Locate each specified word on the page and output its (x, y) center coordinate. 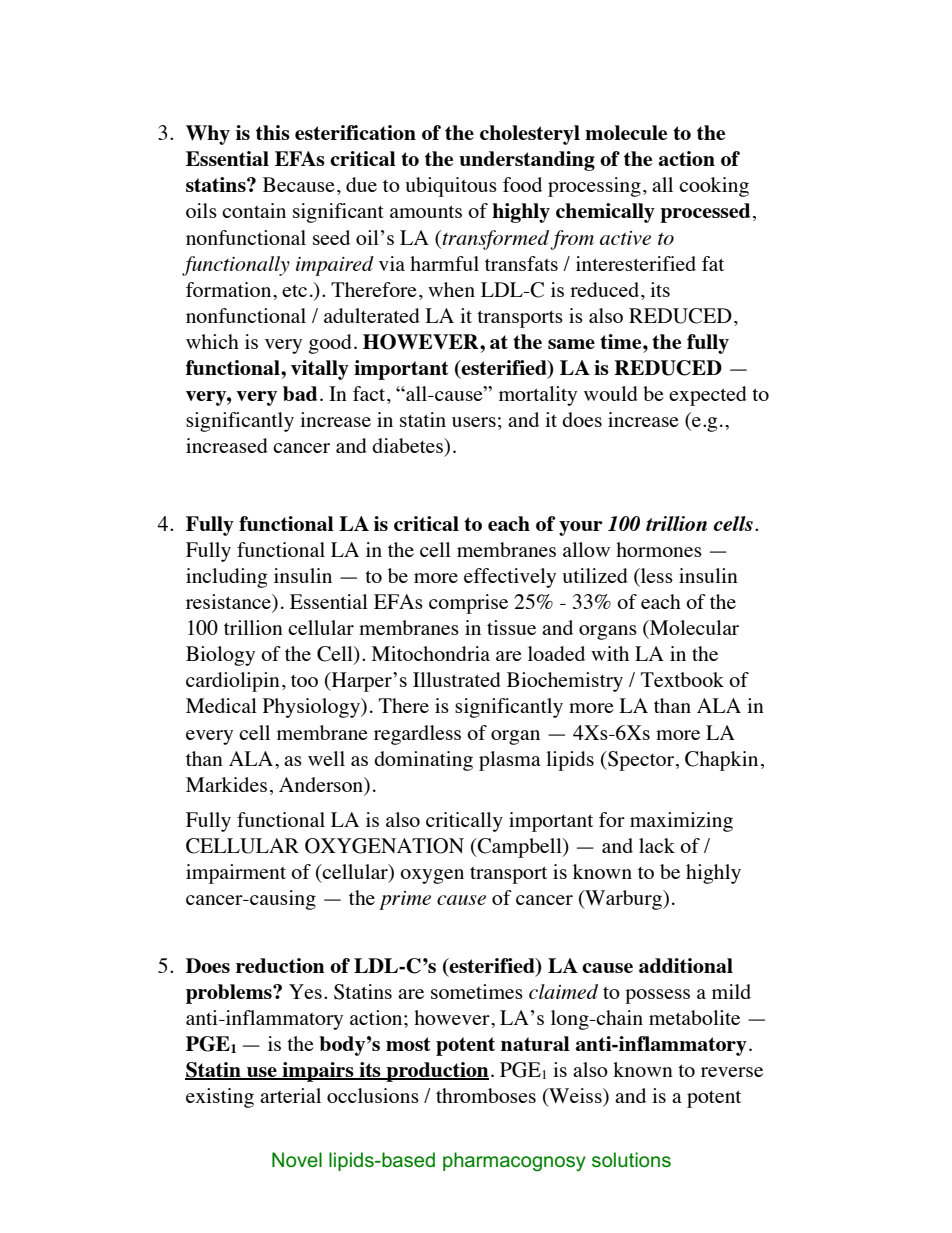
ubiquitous (451, 187)
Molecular (693, 627)
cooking (714, 187)
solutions (631, 1160)
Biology (220, 656)
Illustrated (457, 679)
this (273, 132)
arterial (290, 1095)
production (436, 1072)
